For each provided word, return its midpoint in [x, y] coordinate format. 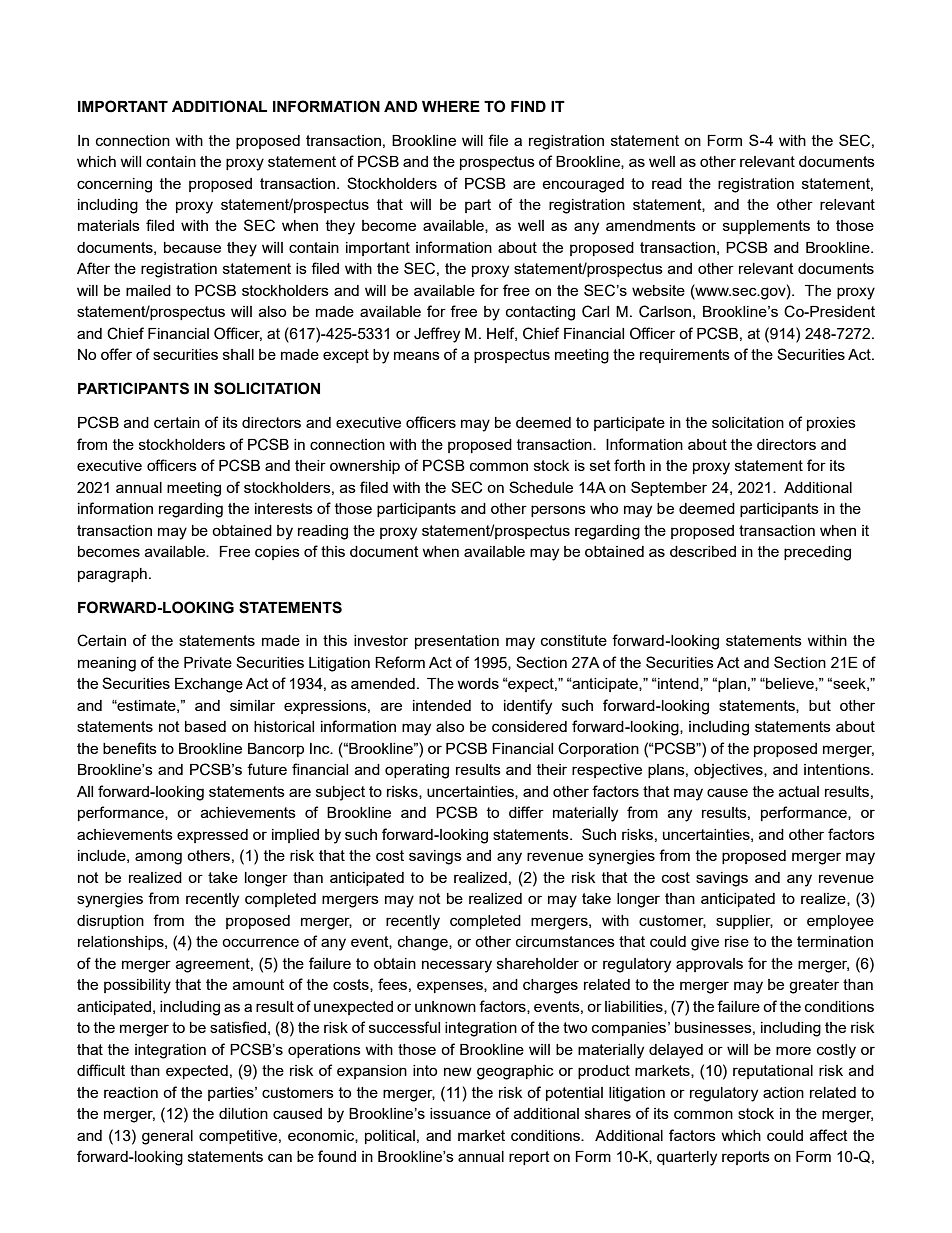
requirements [685, 356]
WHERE [451, 106]
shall [238, 354]
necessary [457, 966]
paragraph [112, 575]
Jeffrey [437, 335]
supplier [744, 922]
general [167, 1137]
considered [529, 726]
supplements [766, 227]
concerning [114, 185]
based [205, 726]
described [703, 551]
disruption [110, 922]
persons [558, 511]
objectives [729, 771]
